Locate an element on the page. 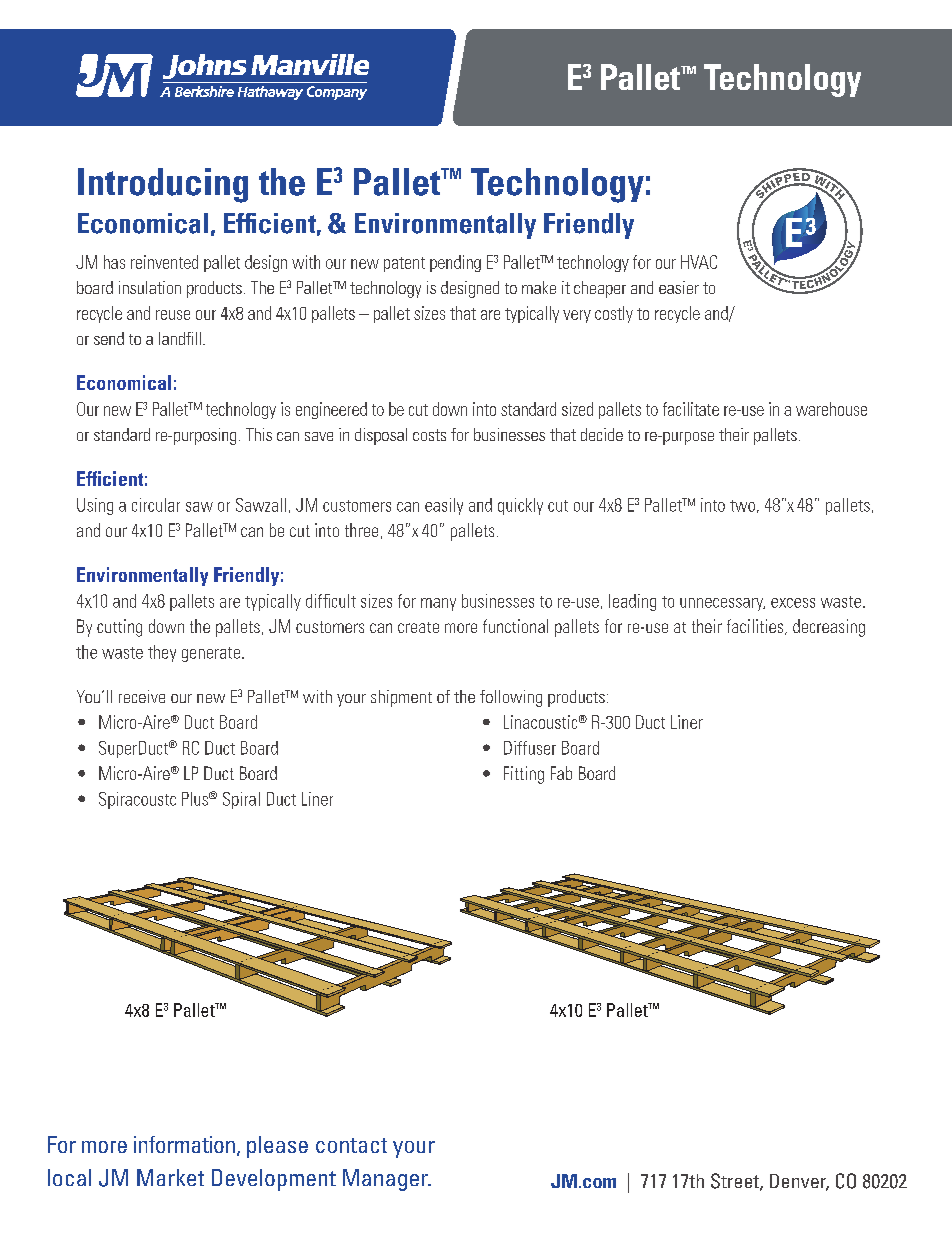 The image size is (952, 1233). Fab is located at coordinates (561, 773).
